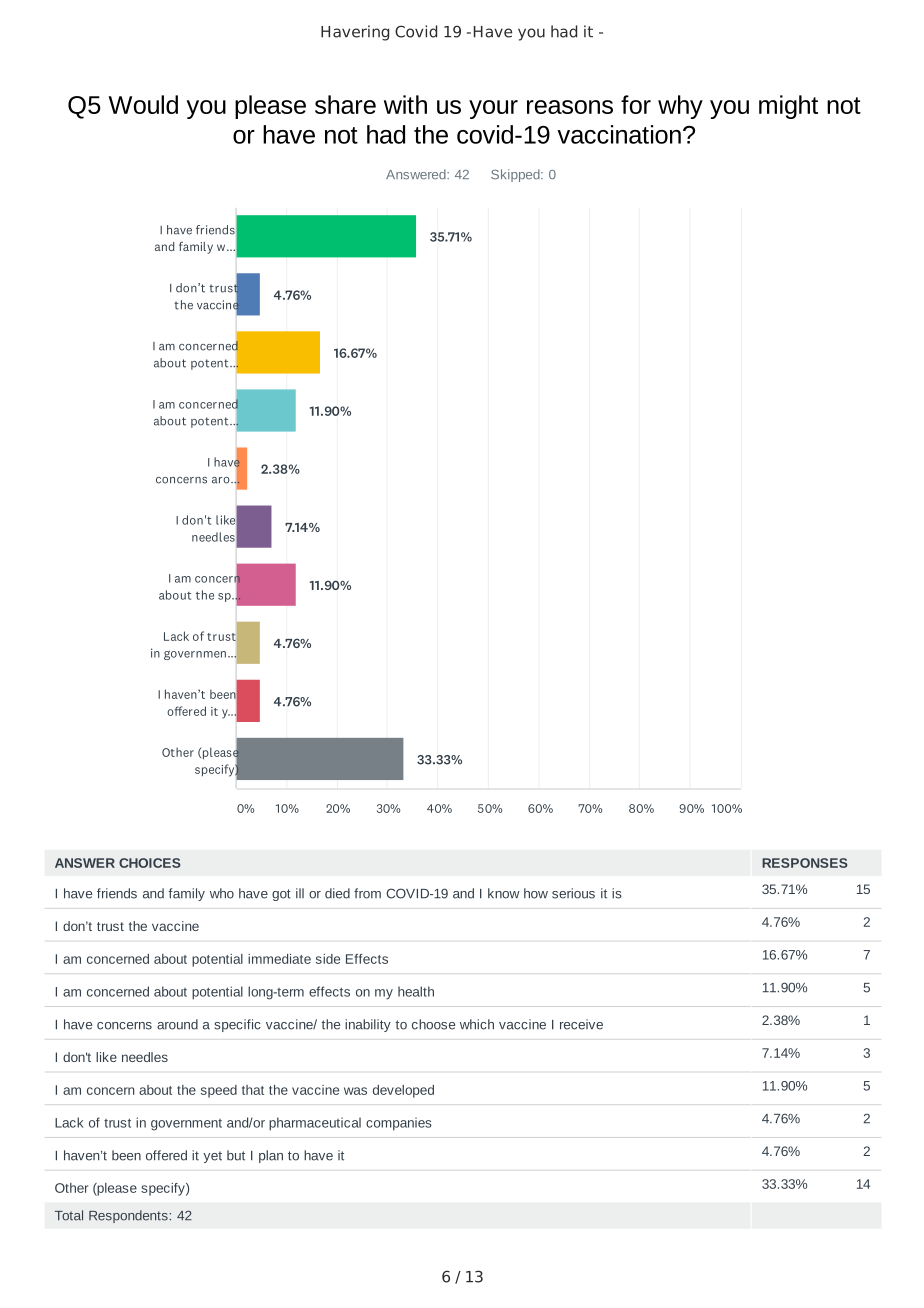  What do you see at coordinates (150, 863) in the screenshot?
I see `CHOICES` at bounding box center [150, 863].
